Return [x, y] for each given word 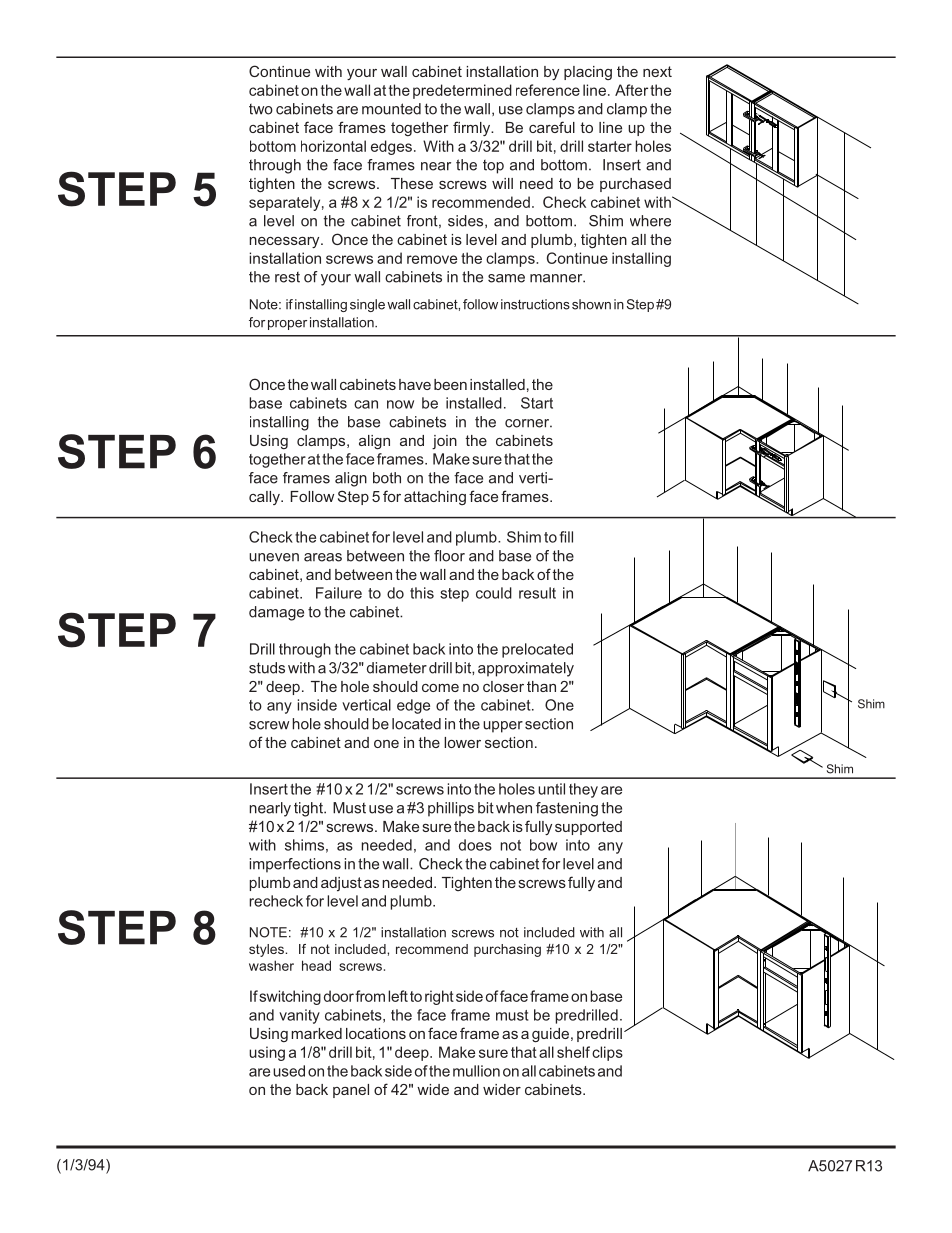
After [631, 90]
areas [323, 557]
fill [566, 537]
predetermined [462, 91]
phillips [451, 809]
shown [591, 304]
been [450, 384]
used [289, 1071]
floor [449, 556]
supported [588, 828]
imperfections [295, 865]
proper [287, 325]
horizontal [333, 146]
